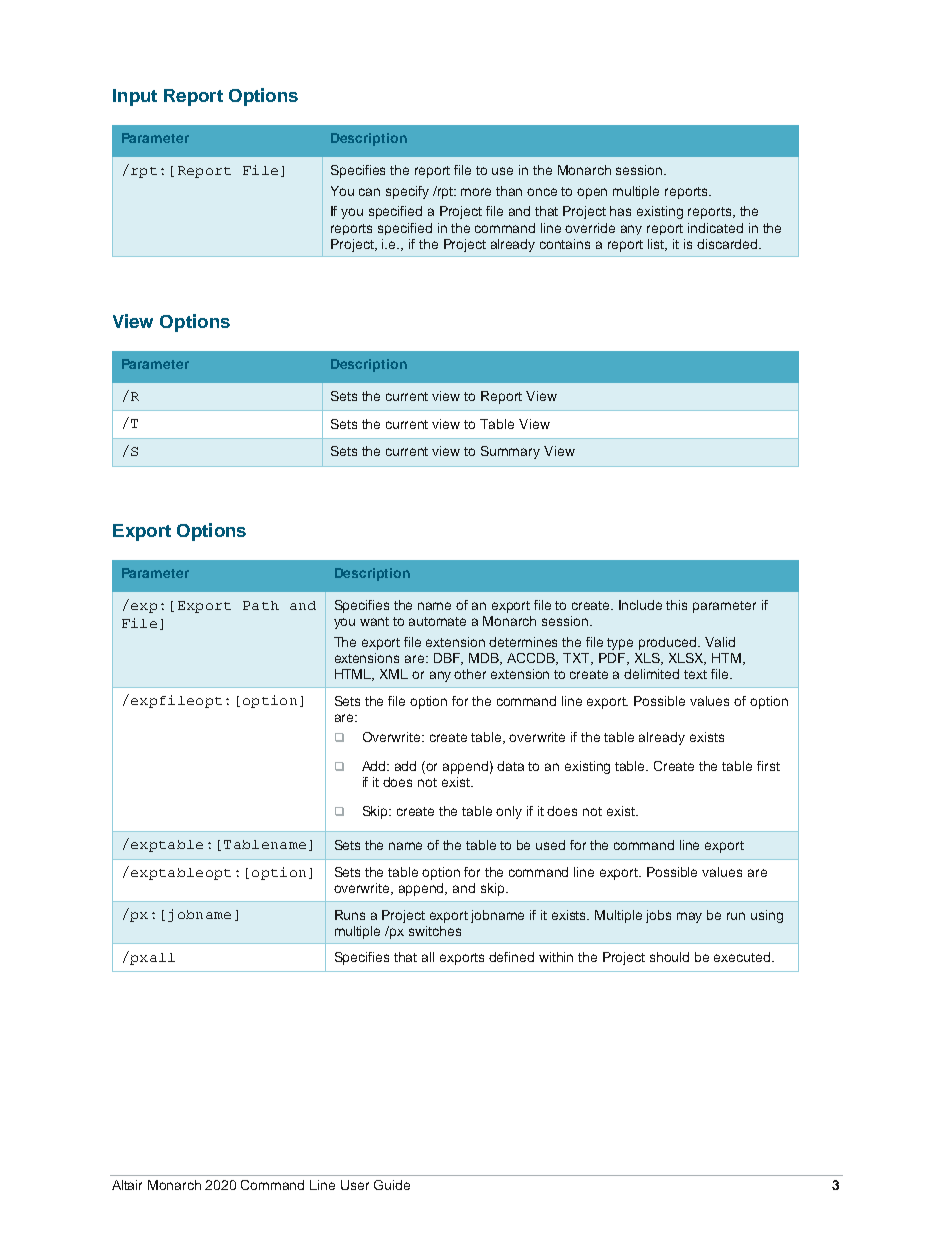 The width and height of the screenshot is (952, 1233). Describe the element at coordinates (127, 1185) in the screenshot. I see `Altair` at that location.
